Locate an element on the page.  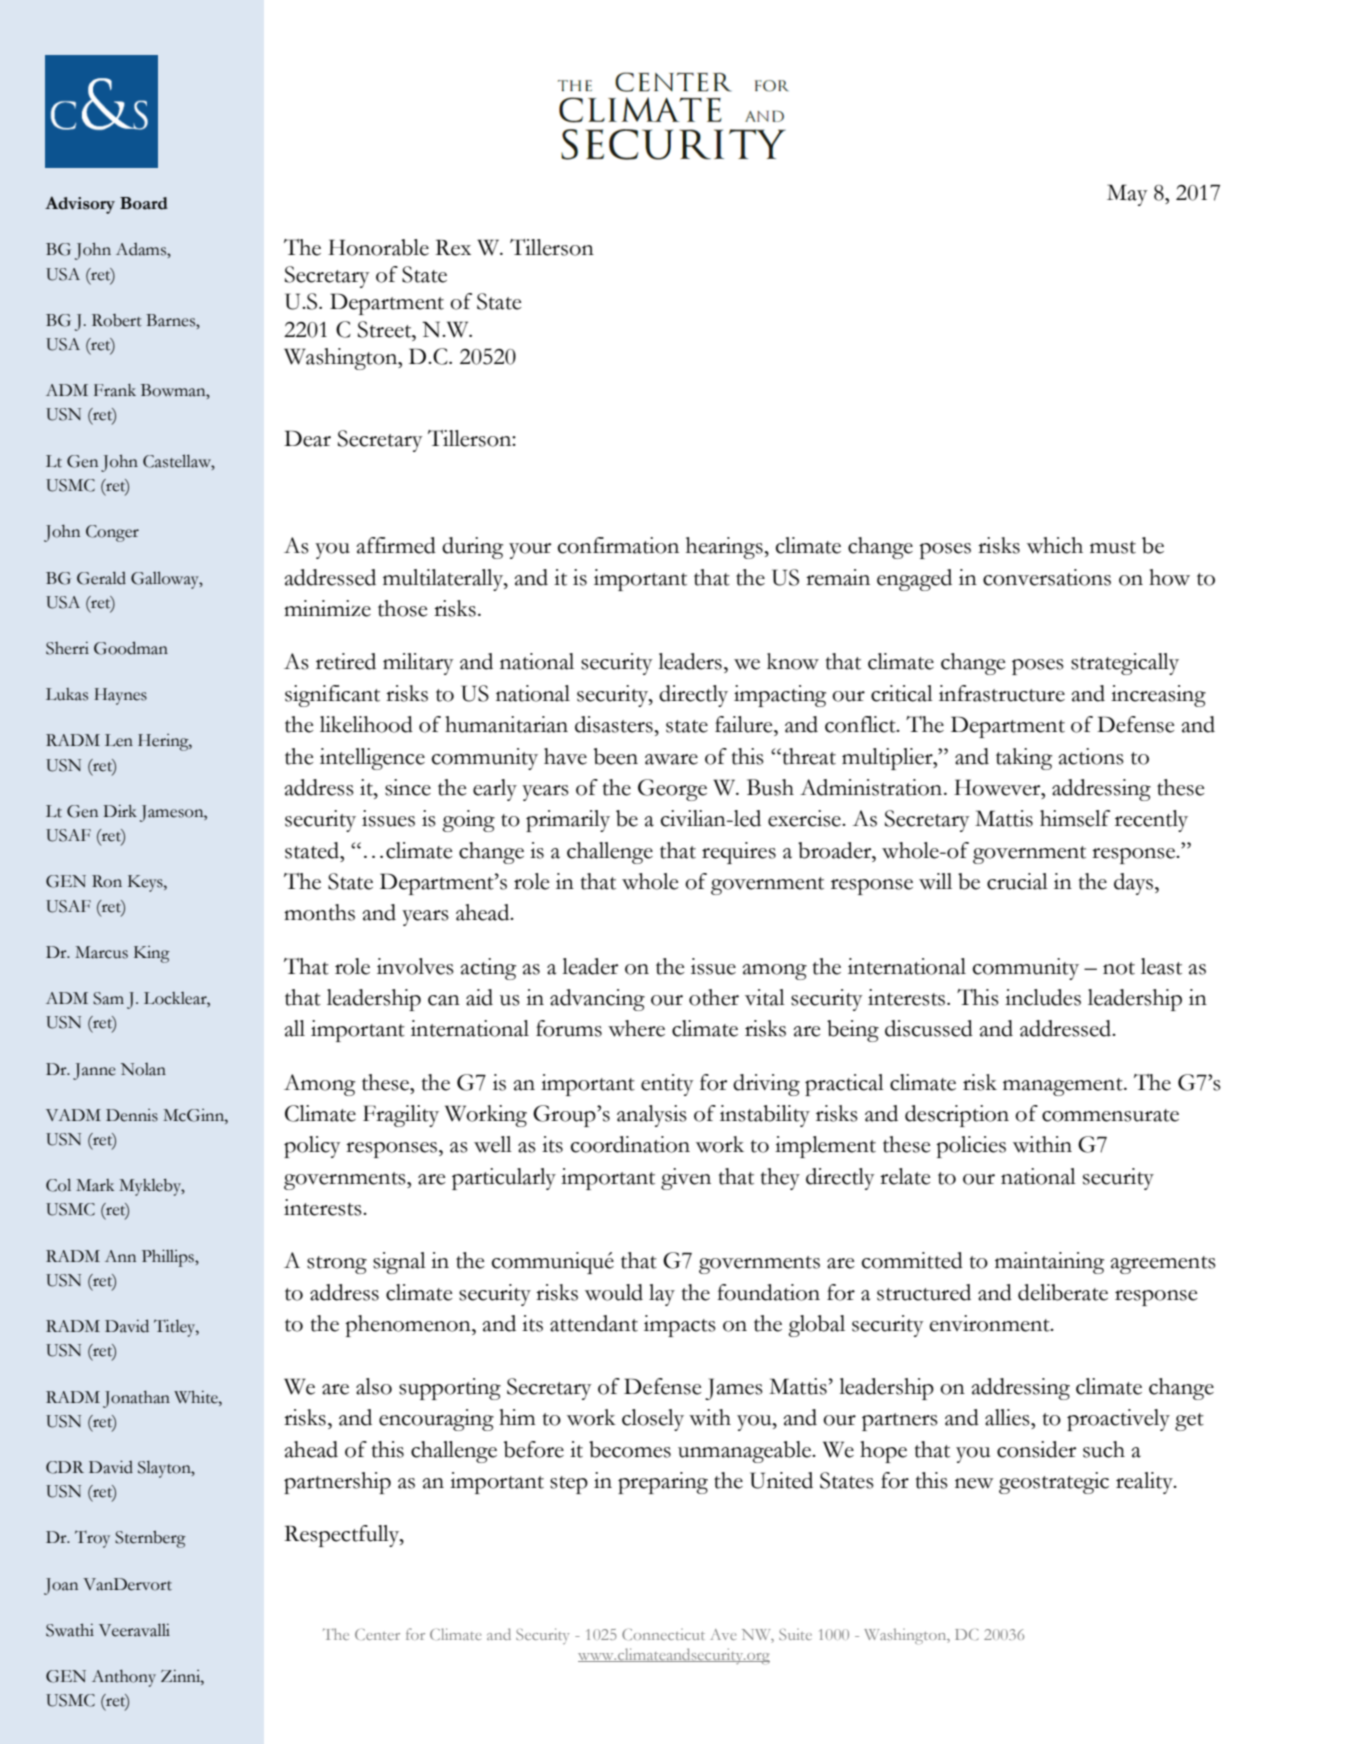
environment is located at coordinates (991, 1323).
